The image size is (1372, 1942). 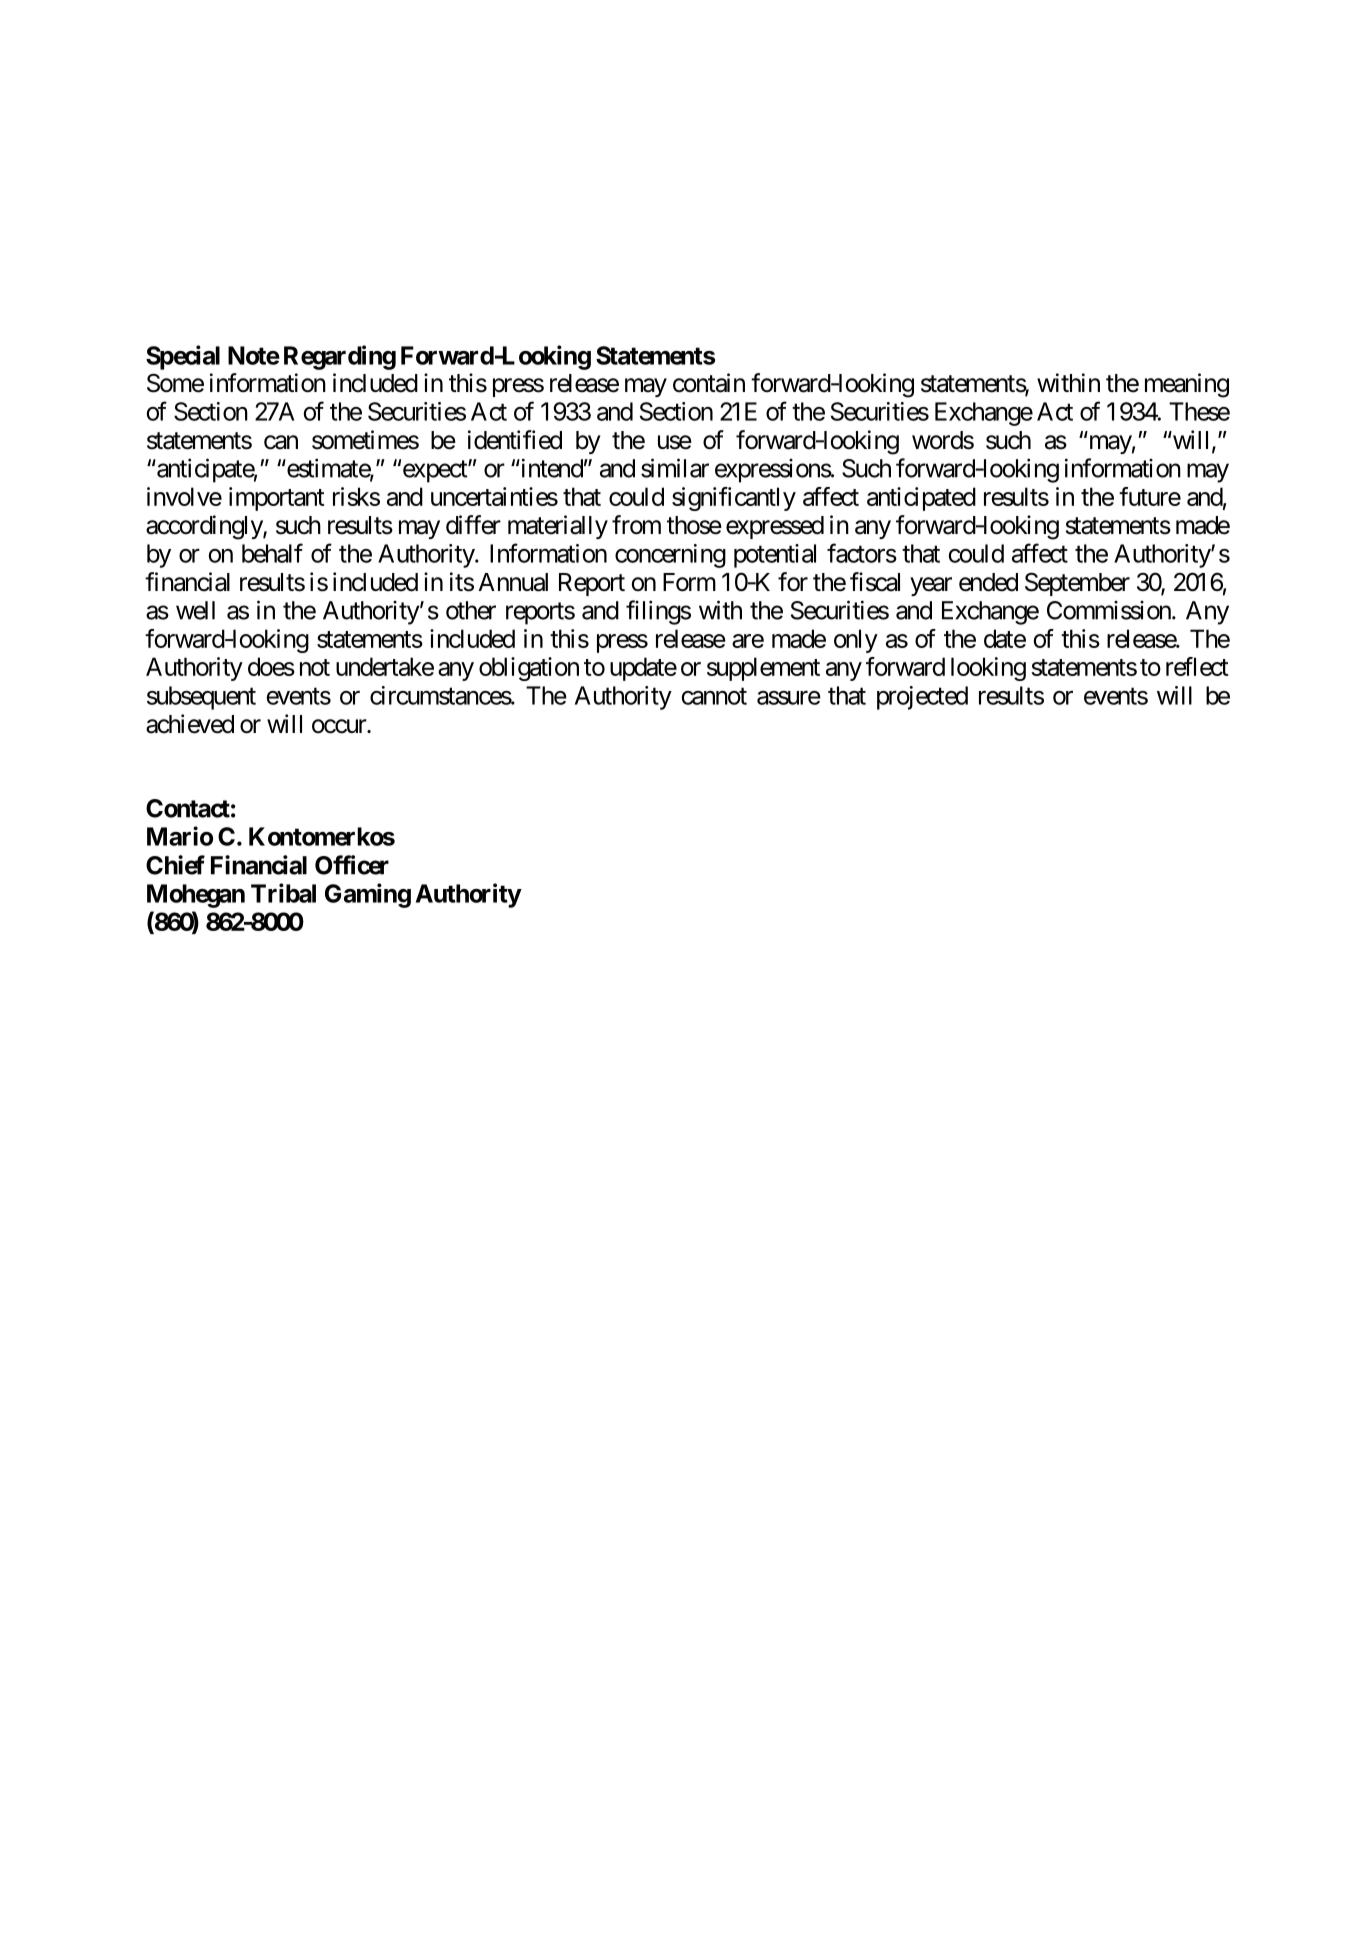 I want to click on contain, so click(x=709, y=383).
